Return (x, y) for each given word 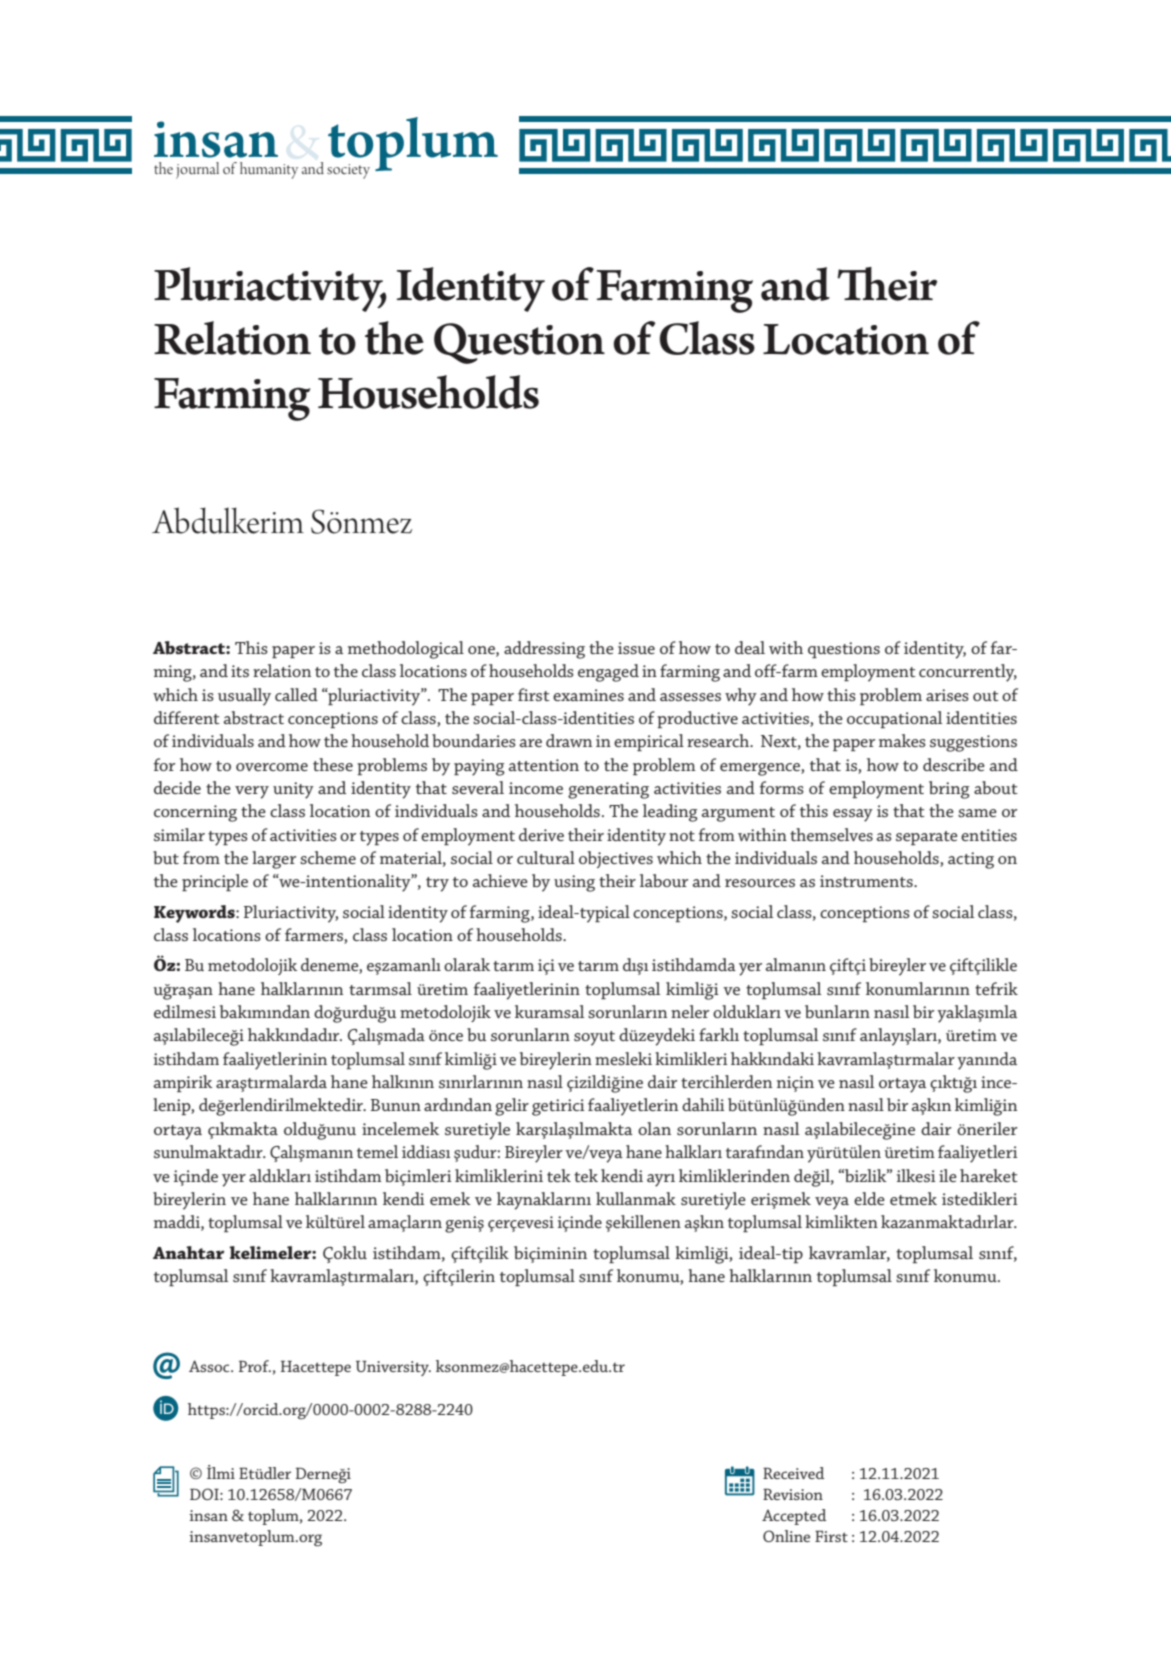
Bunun (396, 1105)
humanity (269, 170)
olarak (467, 964)
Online (786, 1536)
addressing (544, 650)
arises (947, 695)
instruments (867, 881)
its (240, 671)
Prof (255, 1366)
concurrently (968, 673)
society (348, 171)
